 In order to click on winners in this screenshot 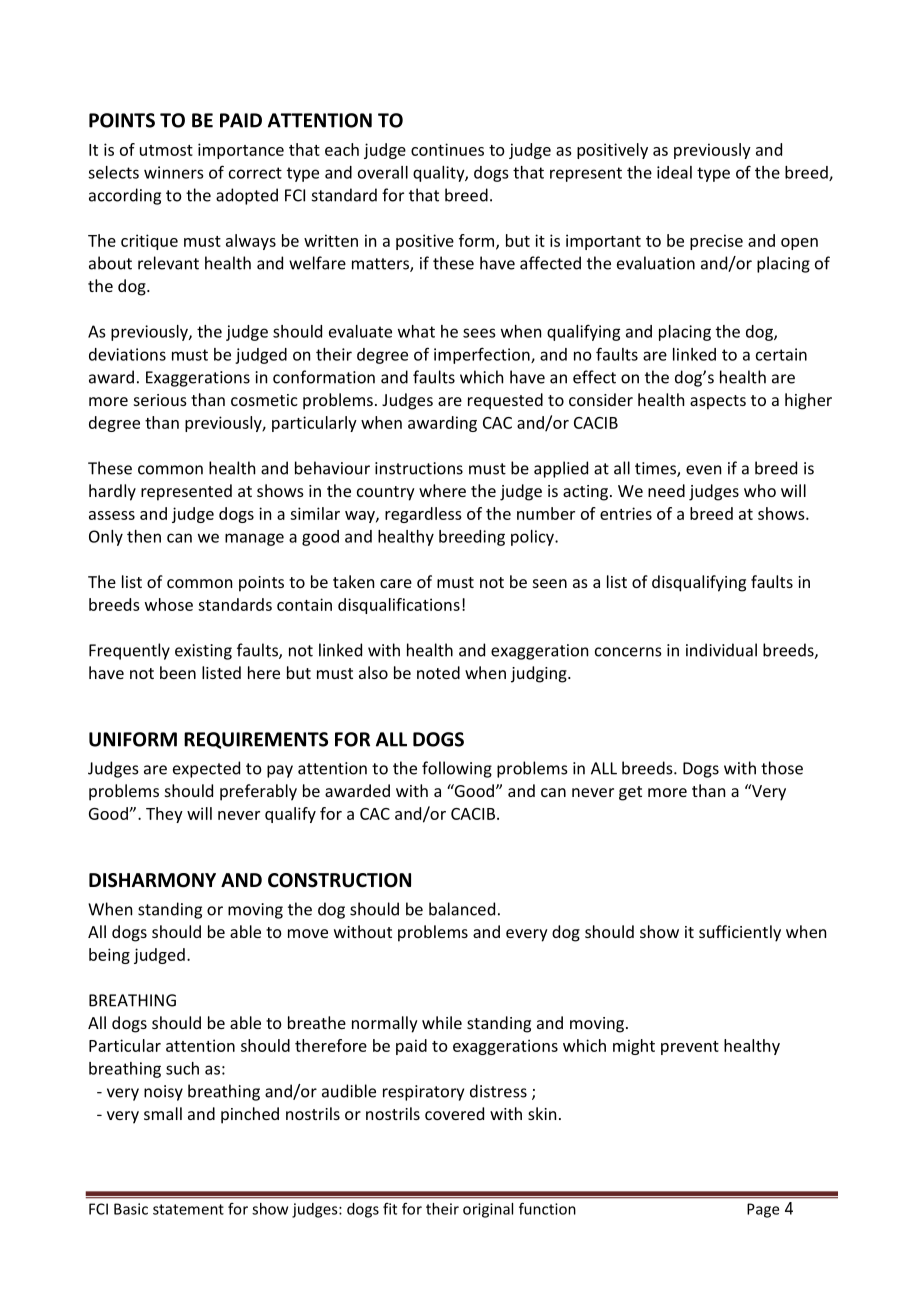, I will do `click(173, 172)`.
